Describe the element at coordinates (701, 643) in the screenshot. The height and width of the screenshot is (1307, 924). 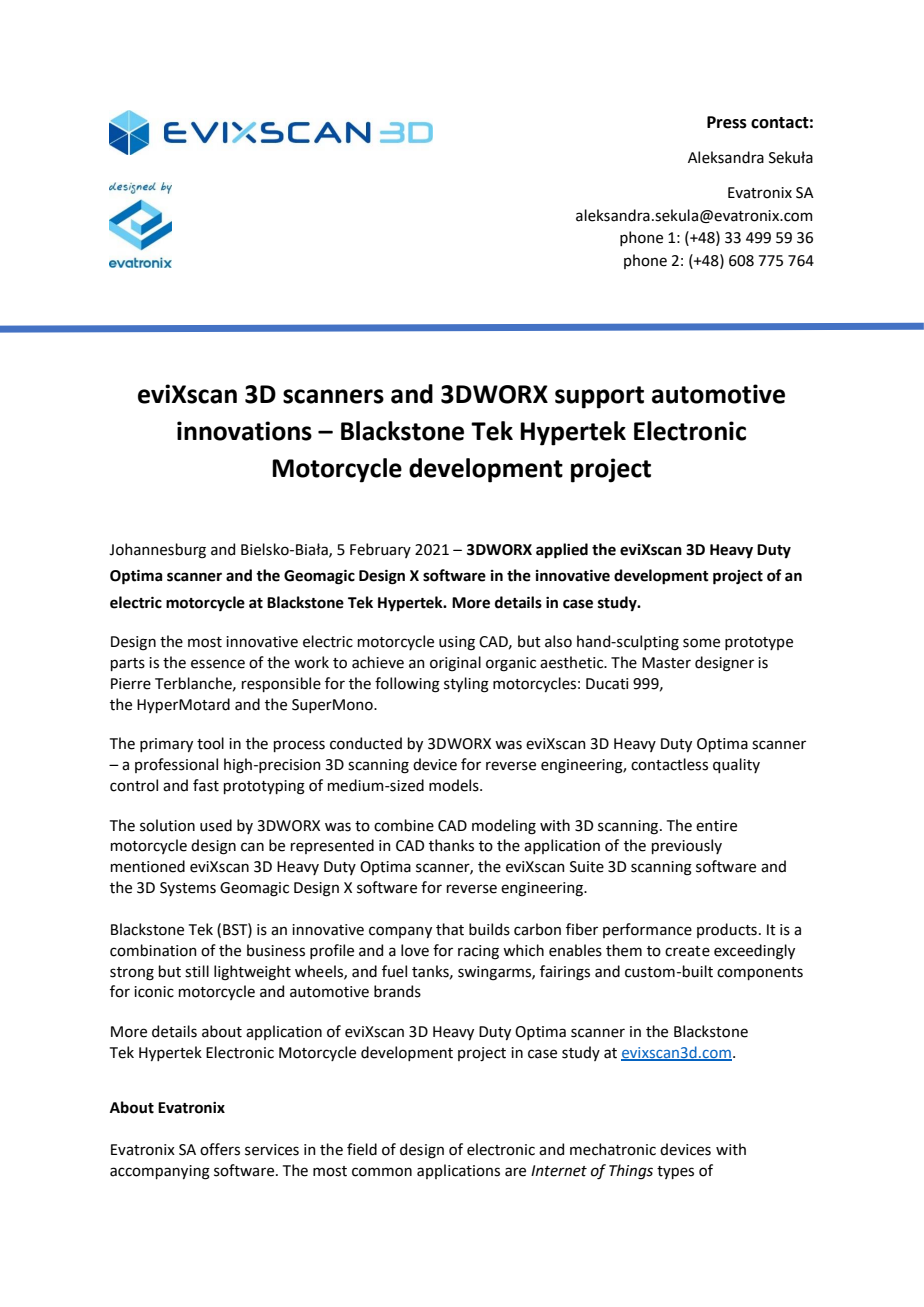
I see `some` at that location.
